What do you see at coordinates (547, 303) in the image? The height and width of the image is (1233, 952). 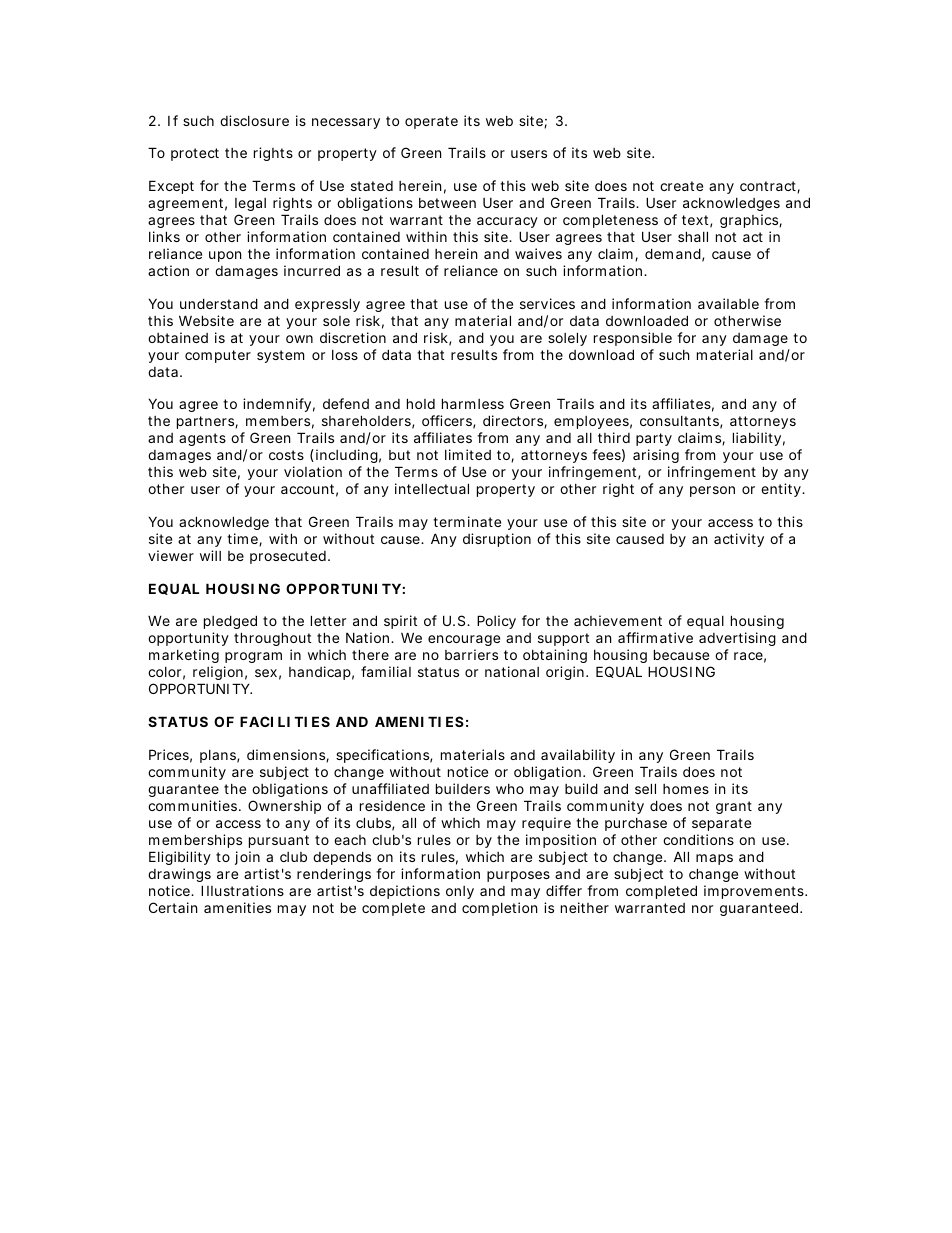 I see `services` at bounding box center [547, 303].
